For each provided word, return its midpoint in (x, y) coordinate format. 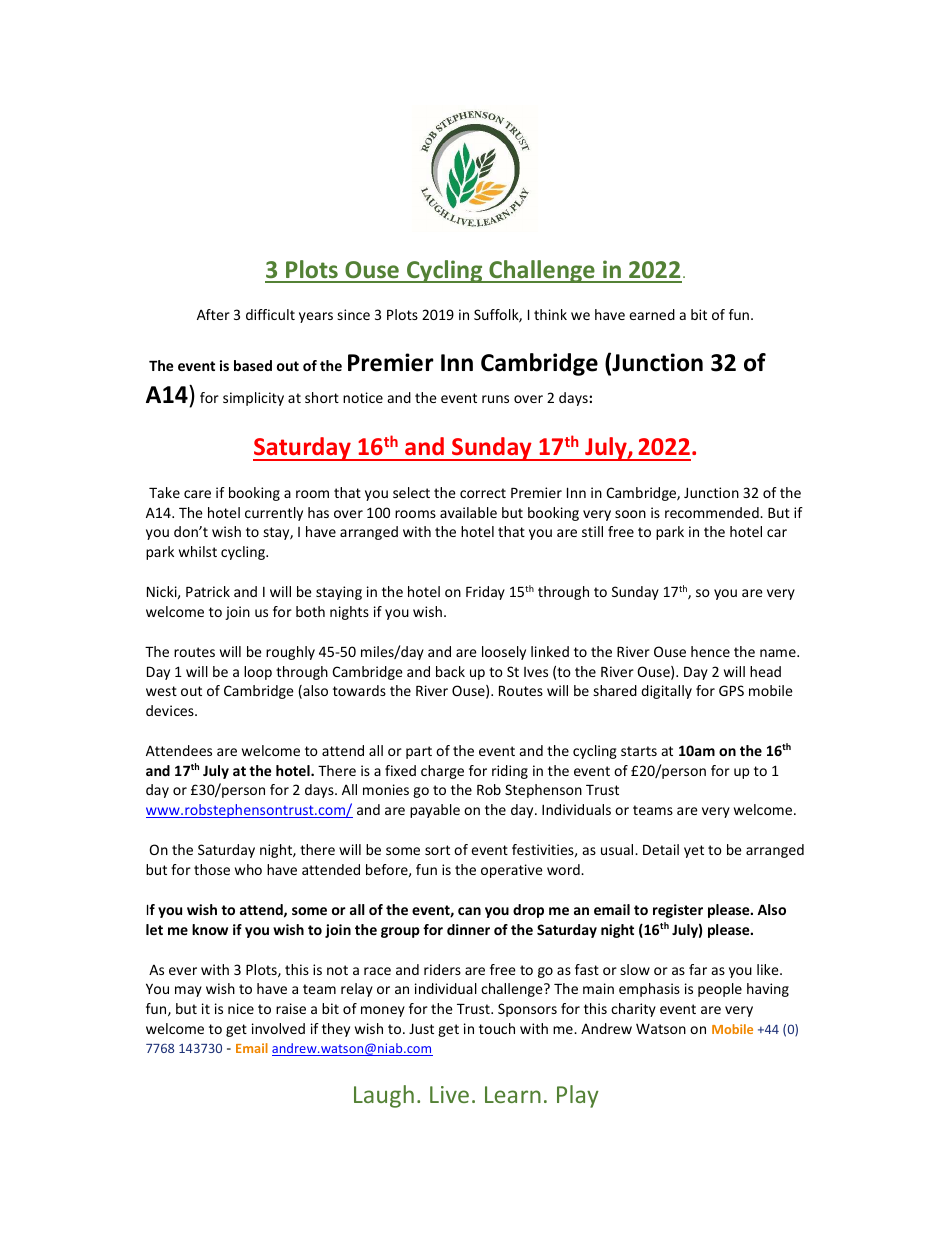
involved (278, 1028)
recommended (713, 512)
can (469, 911)
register (678, 911)
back (450, 671)
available (468, 512)
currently (274, 514)
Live (449, 1094)
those (212, 869)
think (550, 314)
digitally (666, 692)
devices (171, 710)
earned (652, 314)
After (213, 314)
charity (633, 1010)
